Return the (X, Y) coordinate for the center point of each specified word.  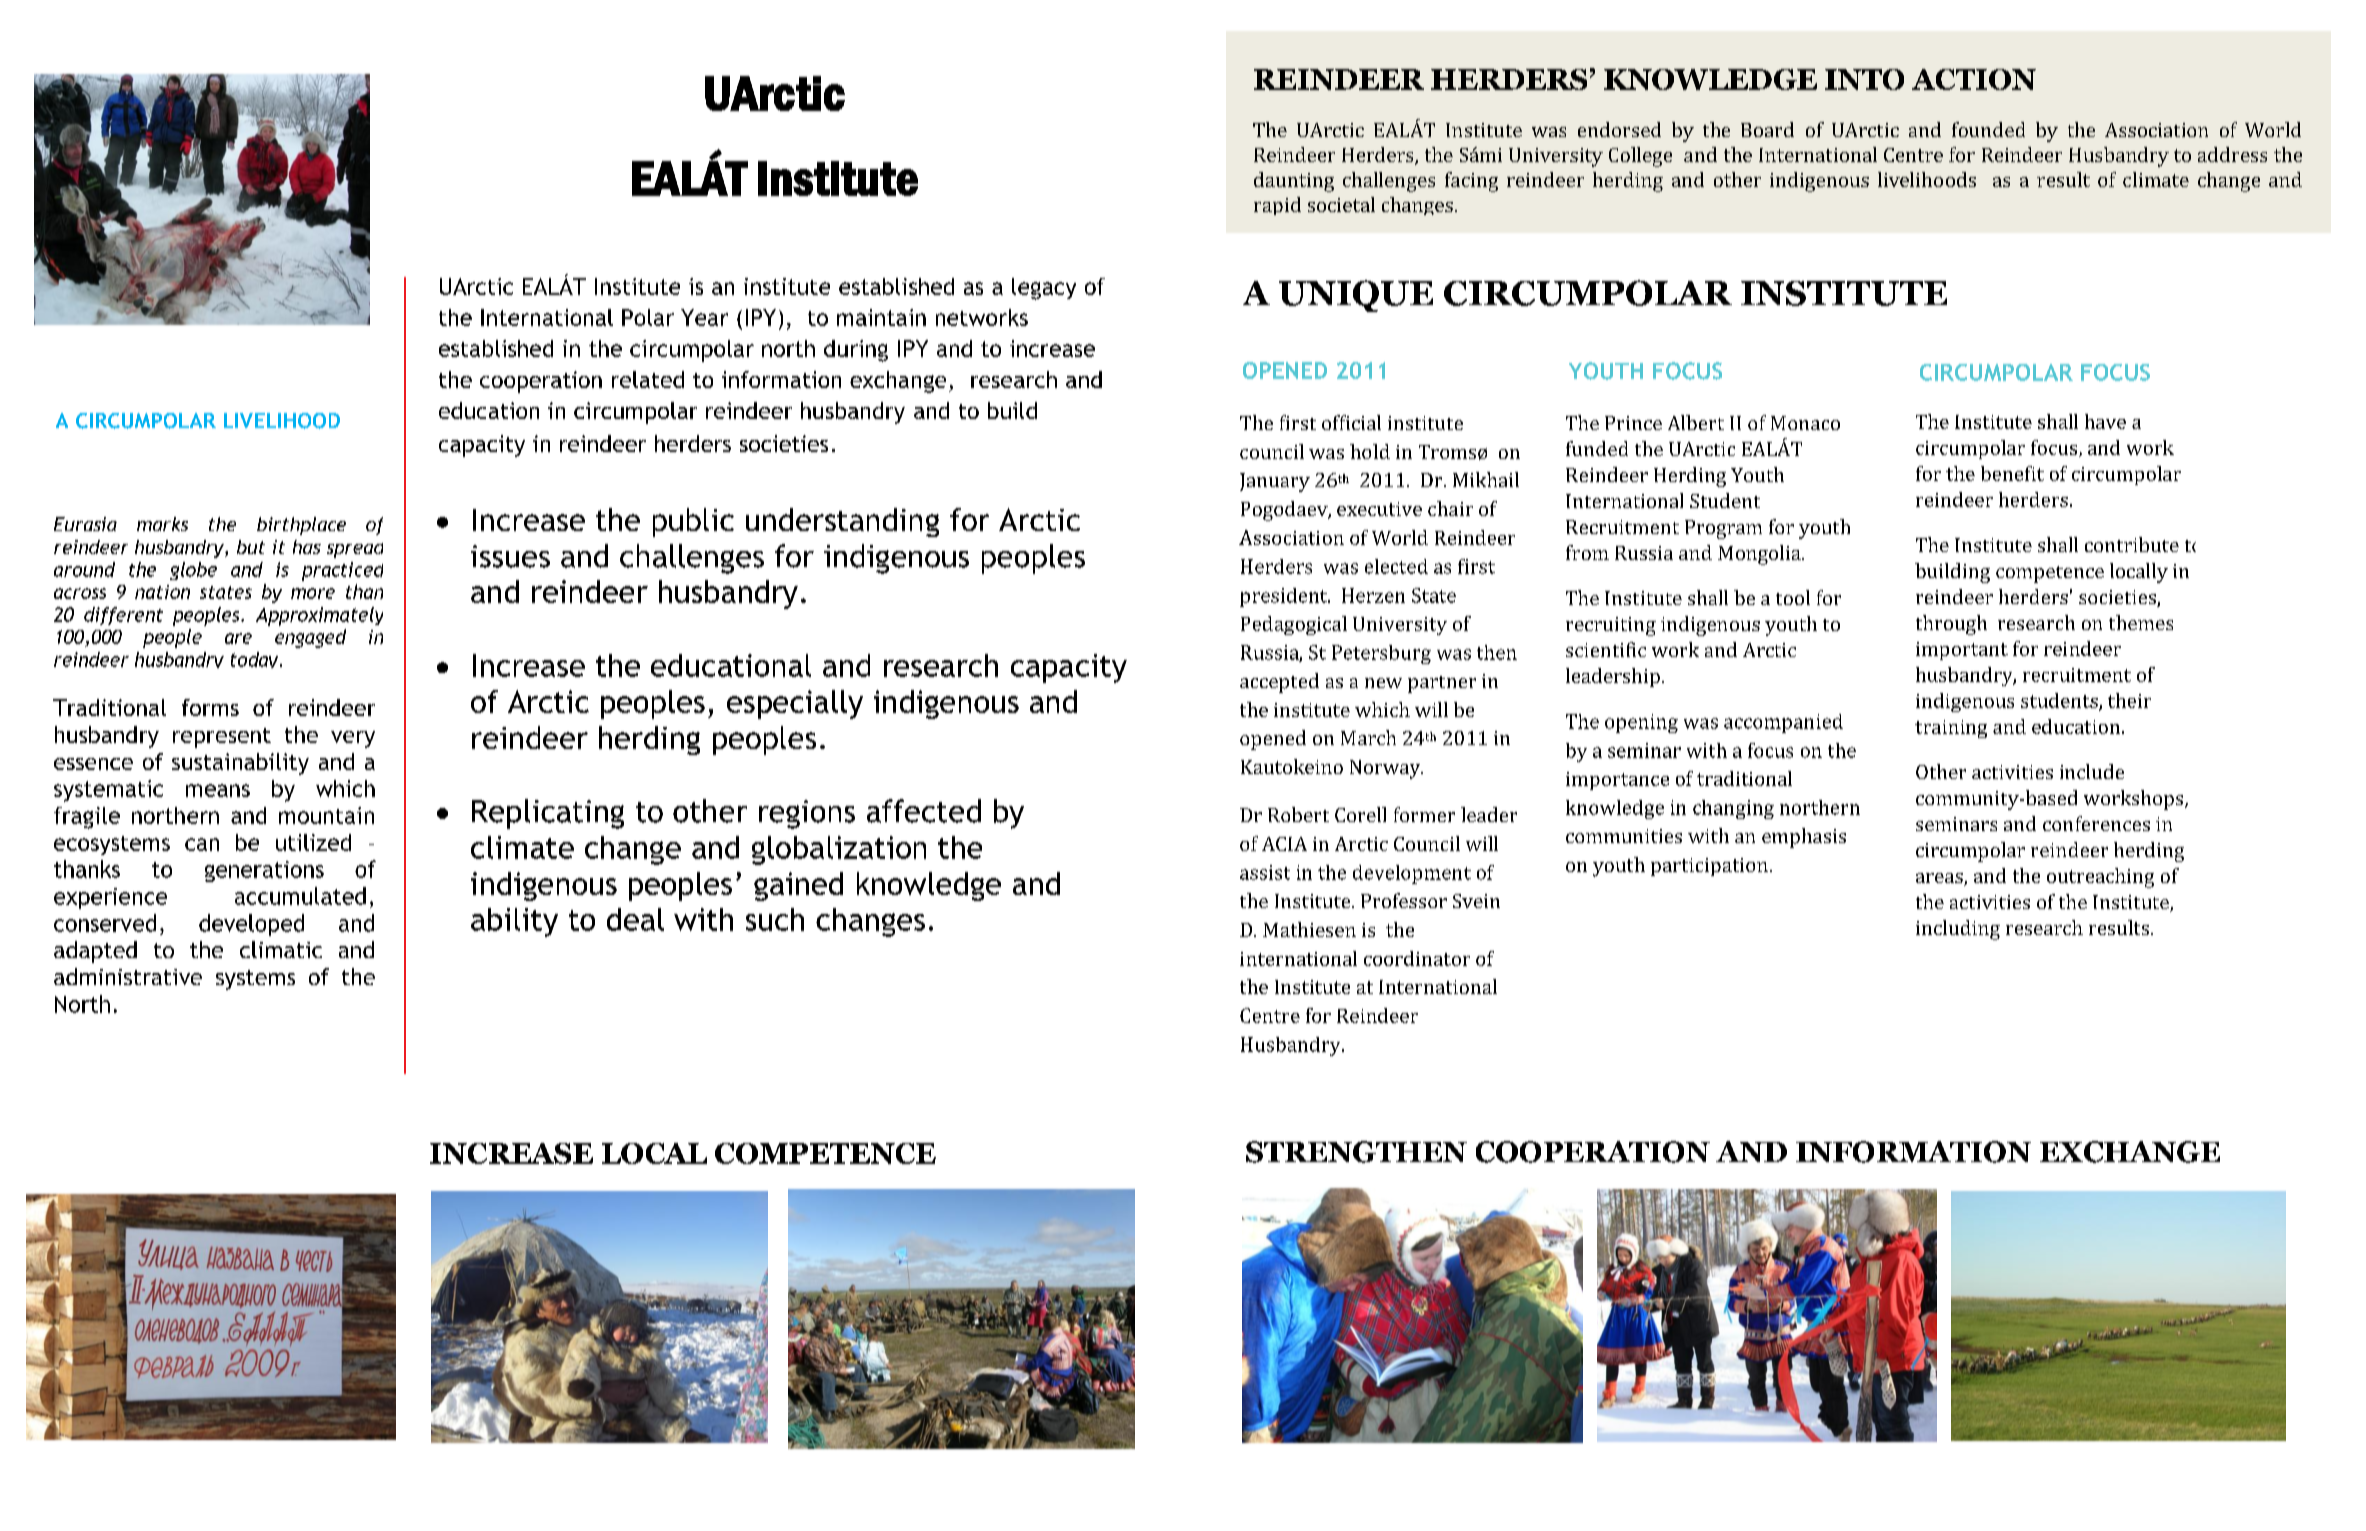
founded (1988, 129)
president (1284, 597)
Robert (1298, 814)
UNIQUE (1356, 296)
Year (704, 317)
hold (1370, 451)
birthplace (301, 526)
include (2092, 771)
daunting (1294, 182)
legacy (1044, 289)
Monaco (1805, 423)
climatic (281, 949)
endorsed (1619, 129)
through (1951, 625)
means (218, 790)
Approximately (319, 616)
